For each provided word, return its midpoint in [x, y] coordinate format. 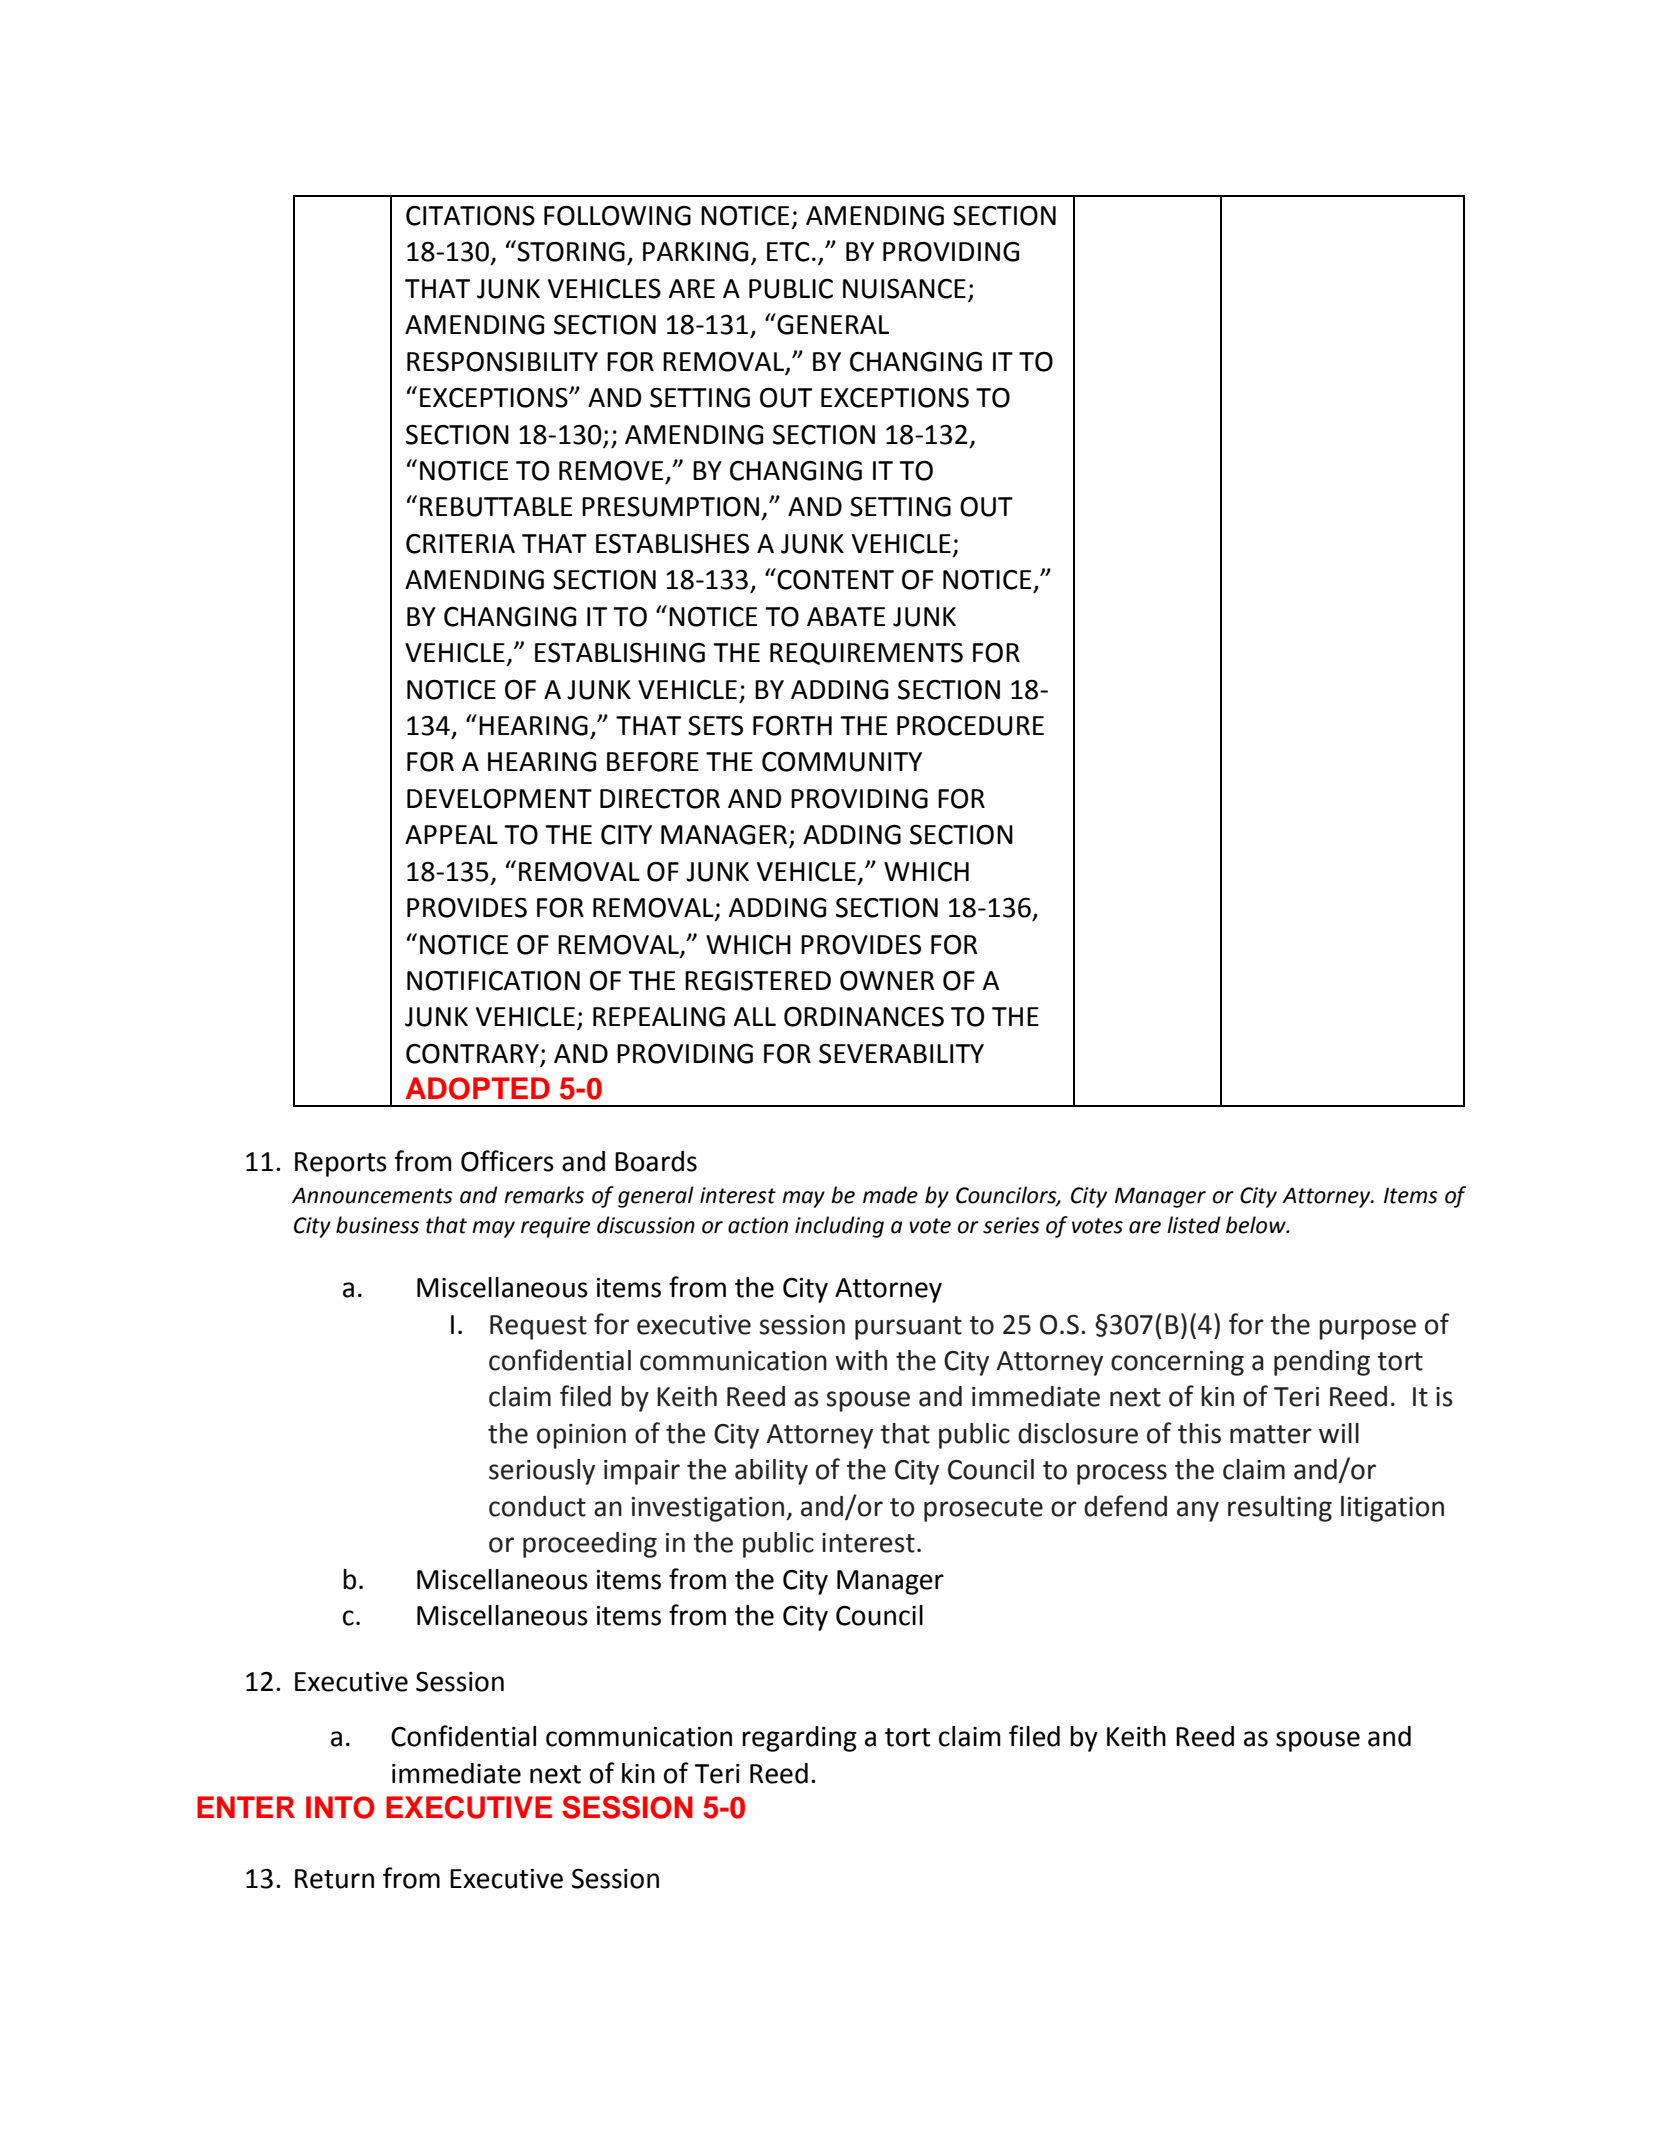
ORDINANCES [864, 1017]
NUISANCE [904, 289]
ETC [788, 252]
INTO [340, 1807]
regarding [799, 1739]
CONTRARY [473, 1055]
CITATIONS [470, 215]
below [1257, 1225]
